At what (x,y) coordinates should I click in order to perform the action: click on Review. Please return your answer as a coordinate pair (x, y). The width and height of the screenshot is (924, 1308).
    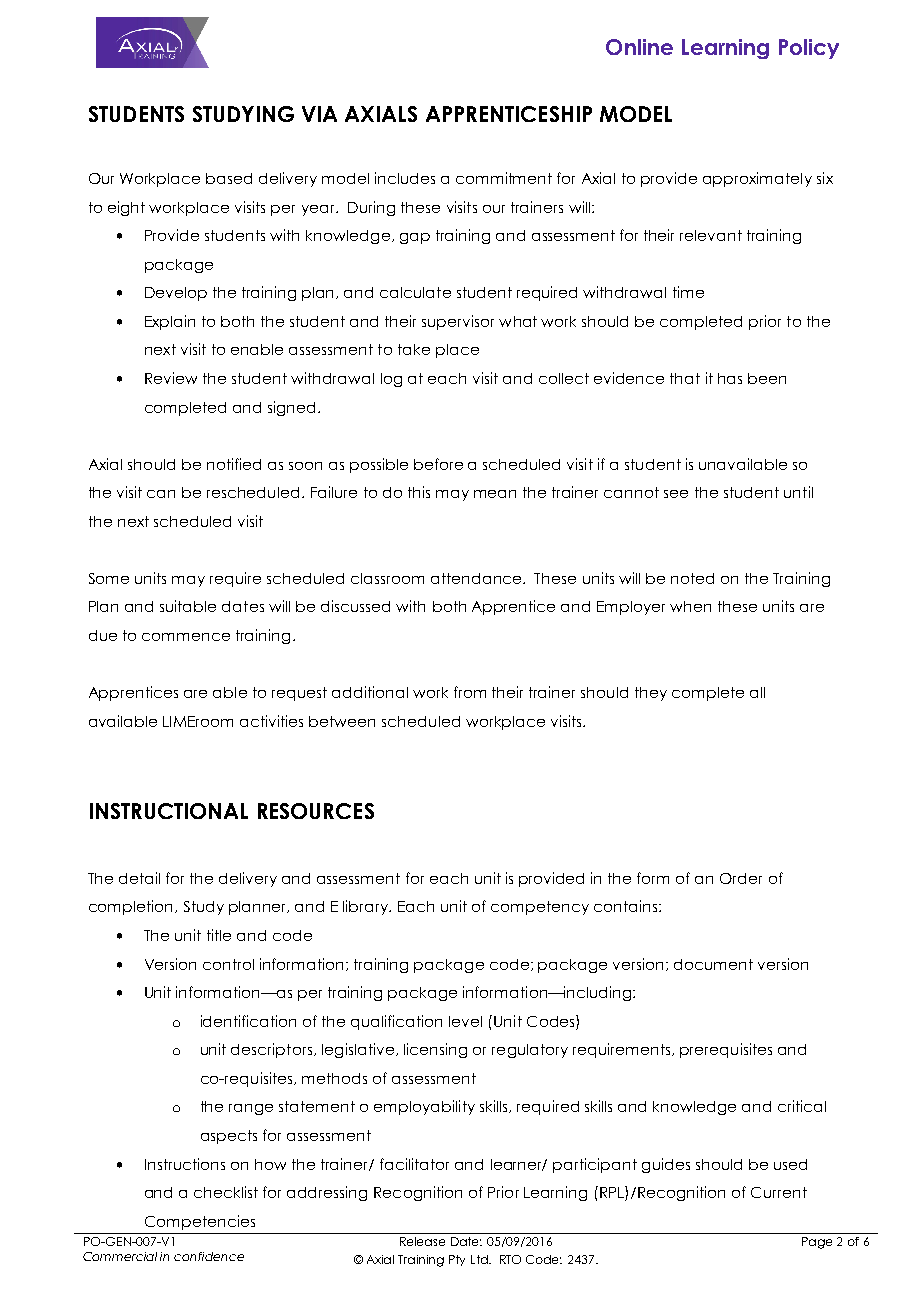
    Looking at the image, I should click on (171, 378).
